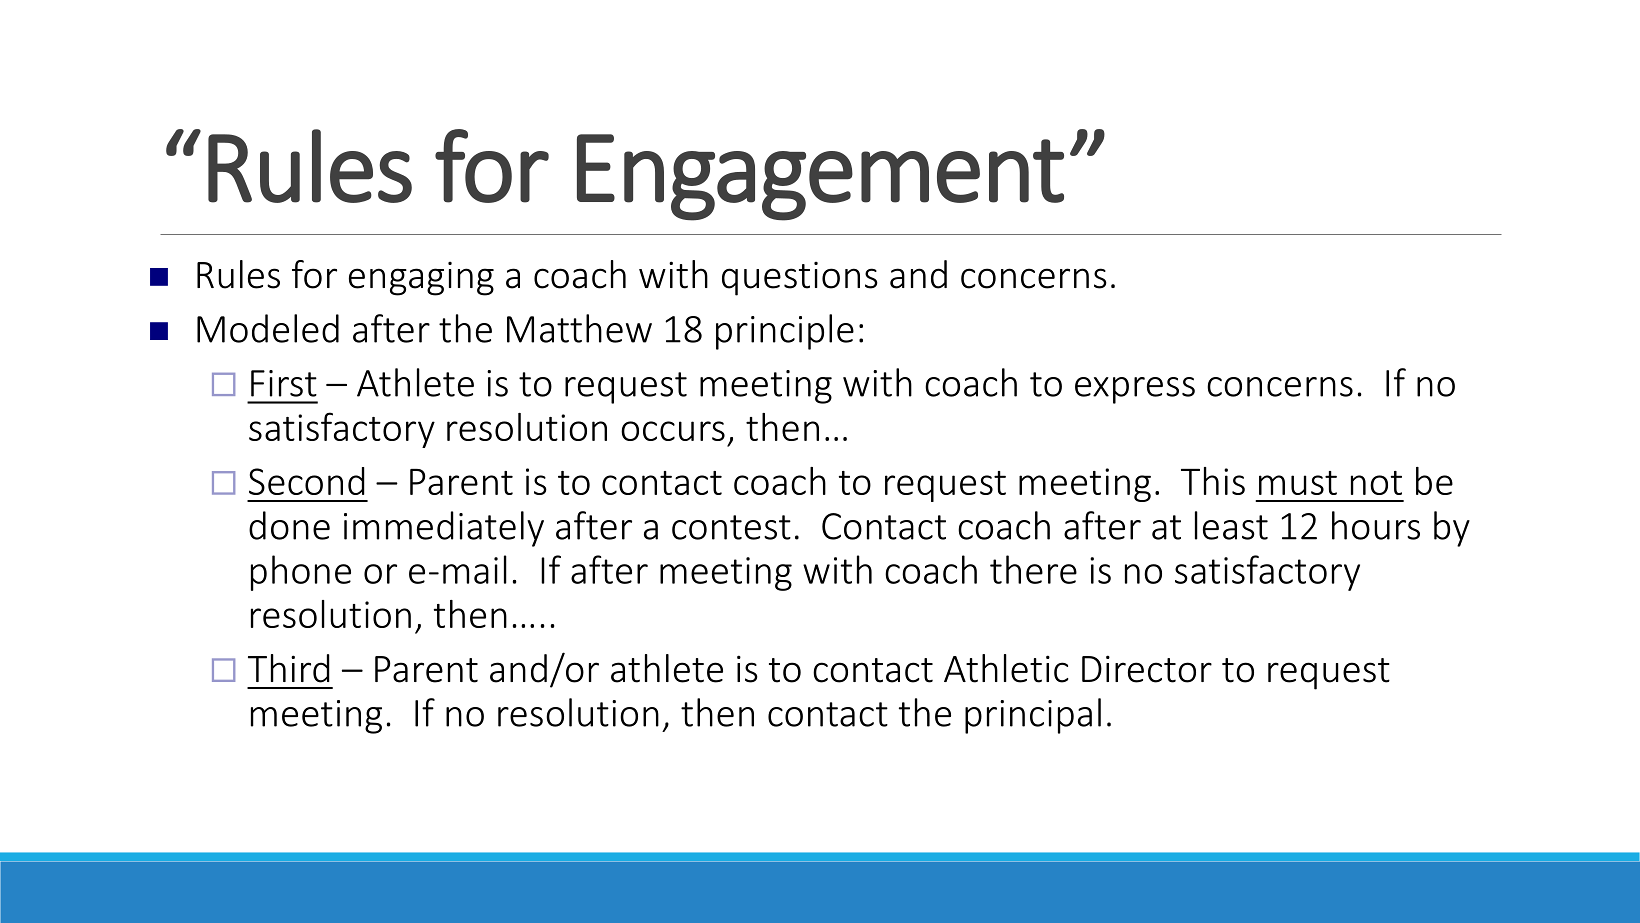 The height and width of the screenshot is (923, 1640). Describe the element at coordinates (301, 573) in the screenshot. I see `phone` at that location.
